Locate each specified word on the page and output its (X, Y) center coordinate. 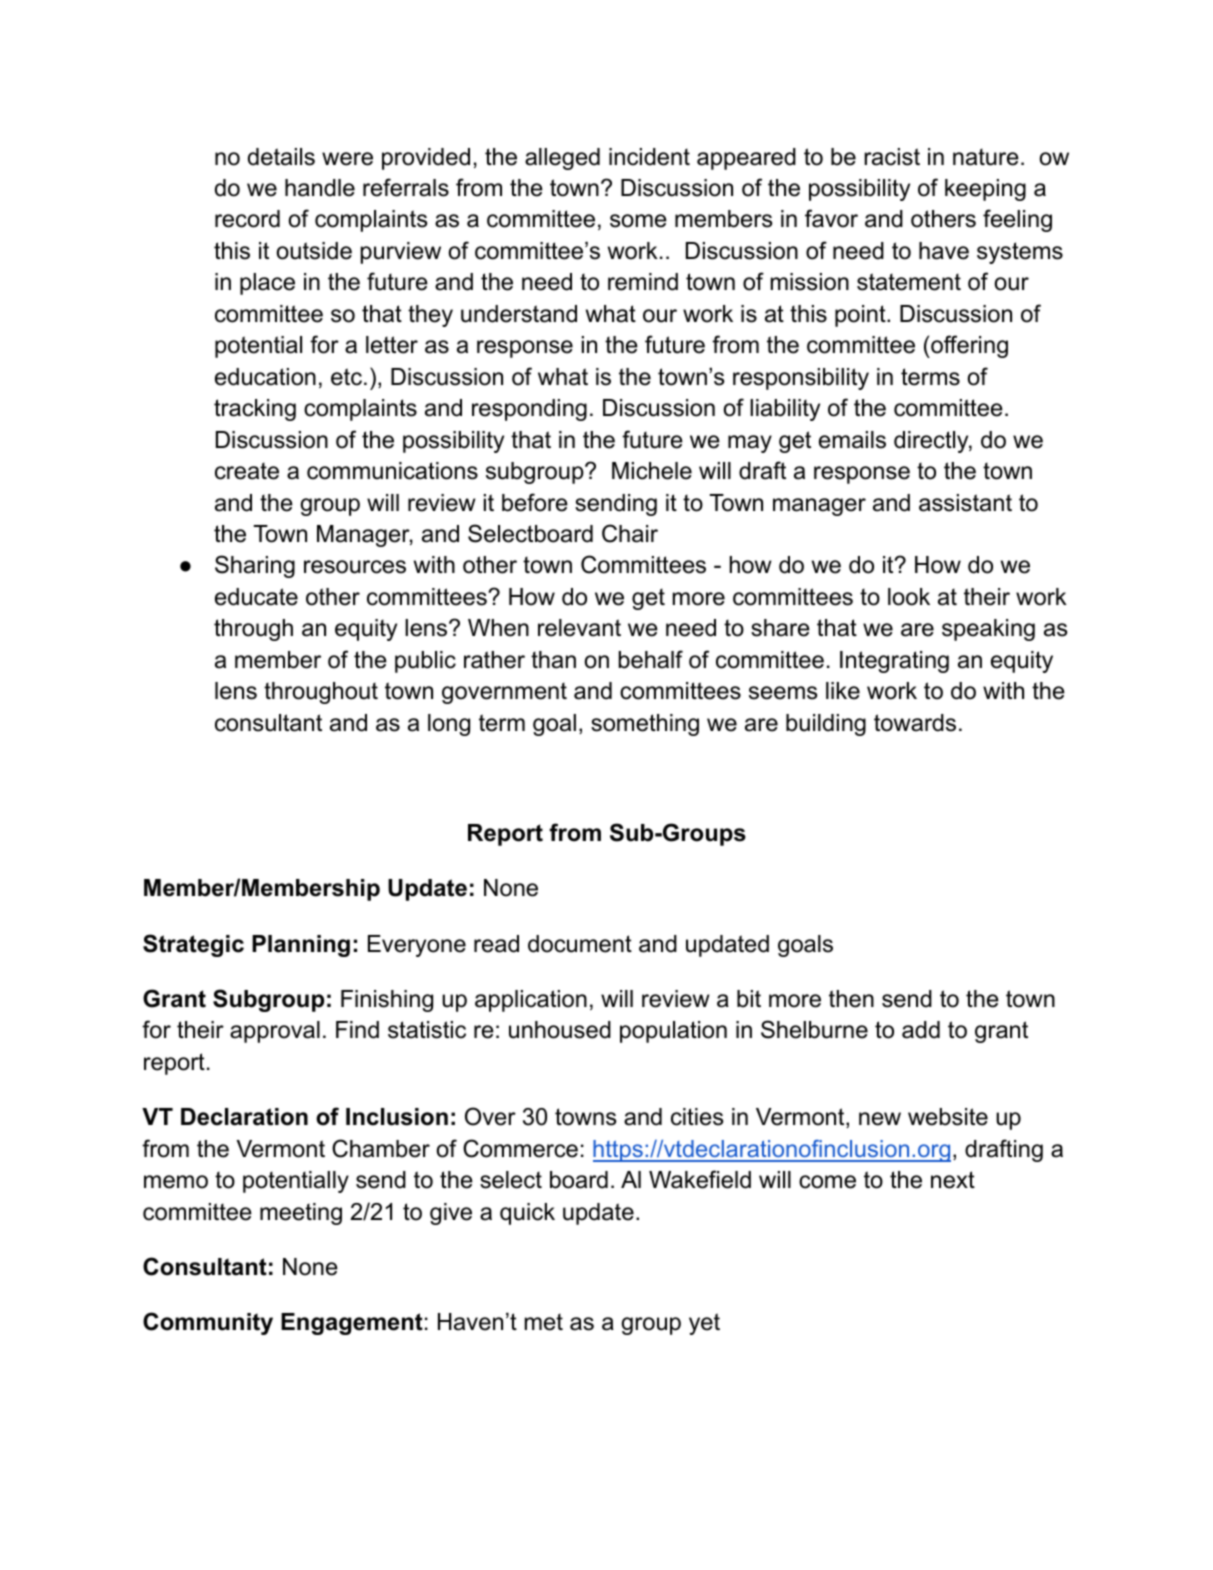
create (247, 471)
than (553, 660)
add (921, 1030)
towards (915, 723)
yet (704, 1324)
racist (892, 157)
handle (320, 188)
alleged (562, 159)
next (953, 1180)
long (449, 725)
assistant (965, 503)
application (531, 1001)
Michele (652, 471)
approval (275, 1032)
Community (208, 1323)
